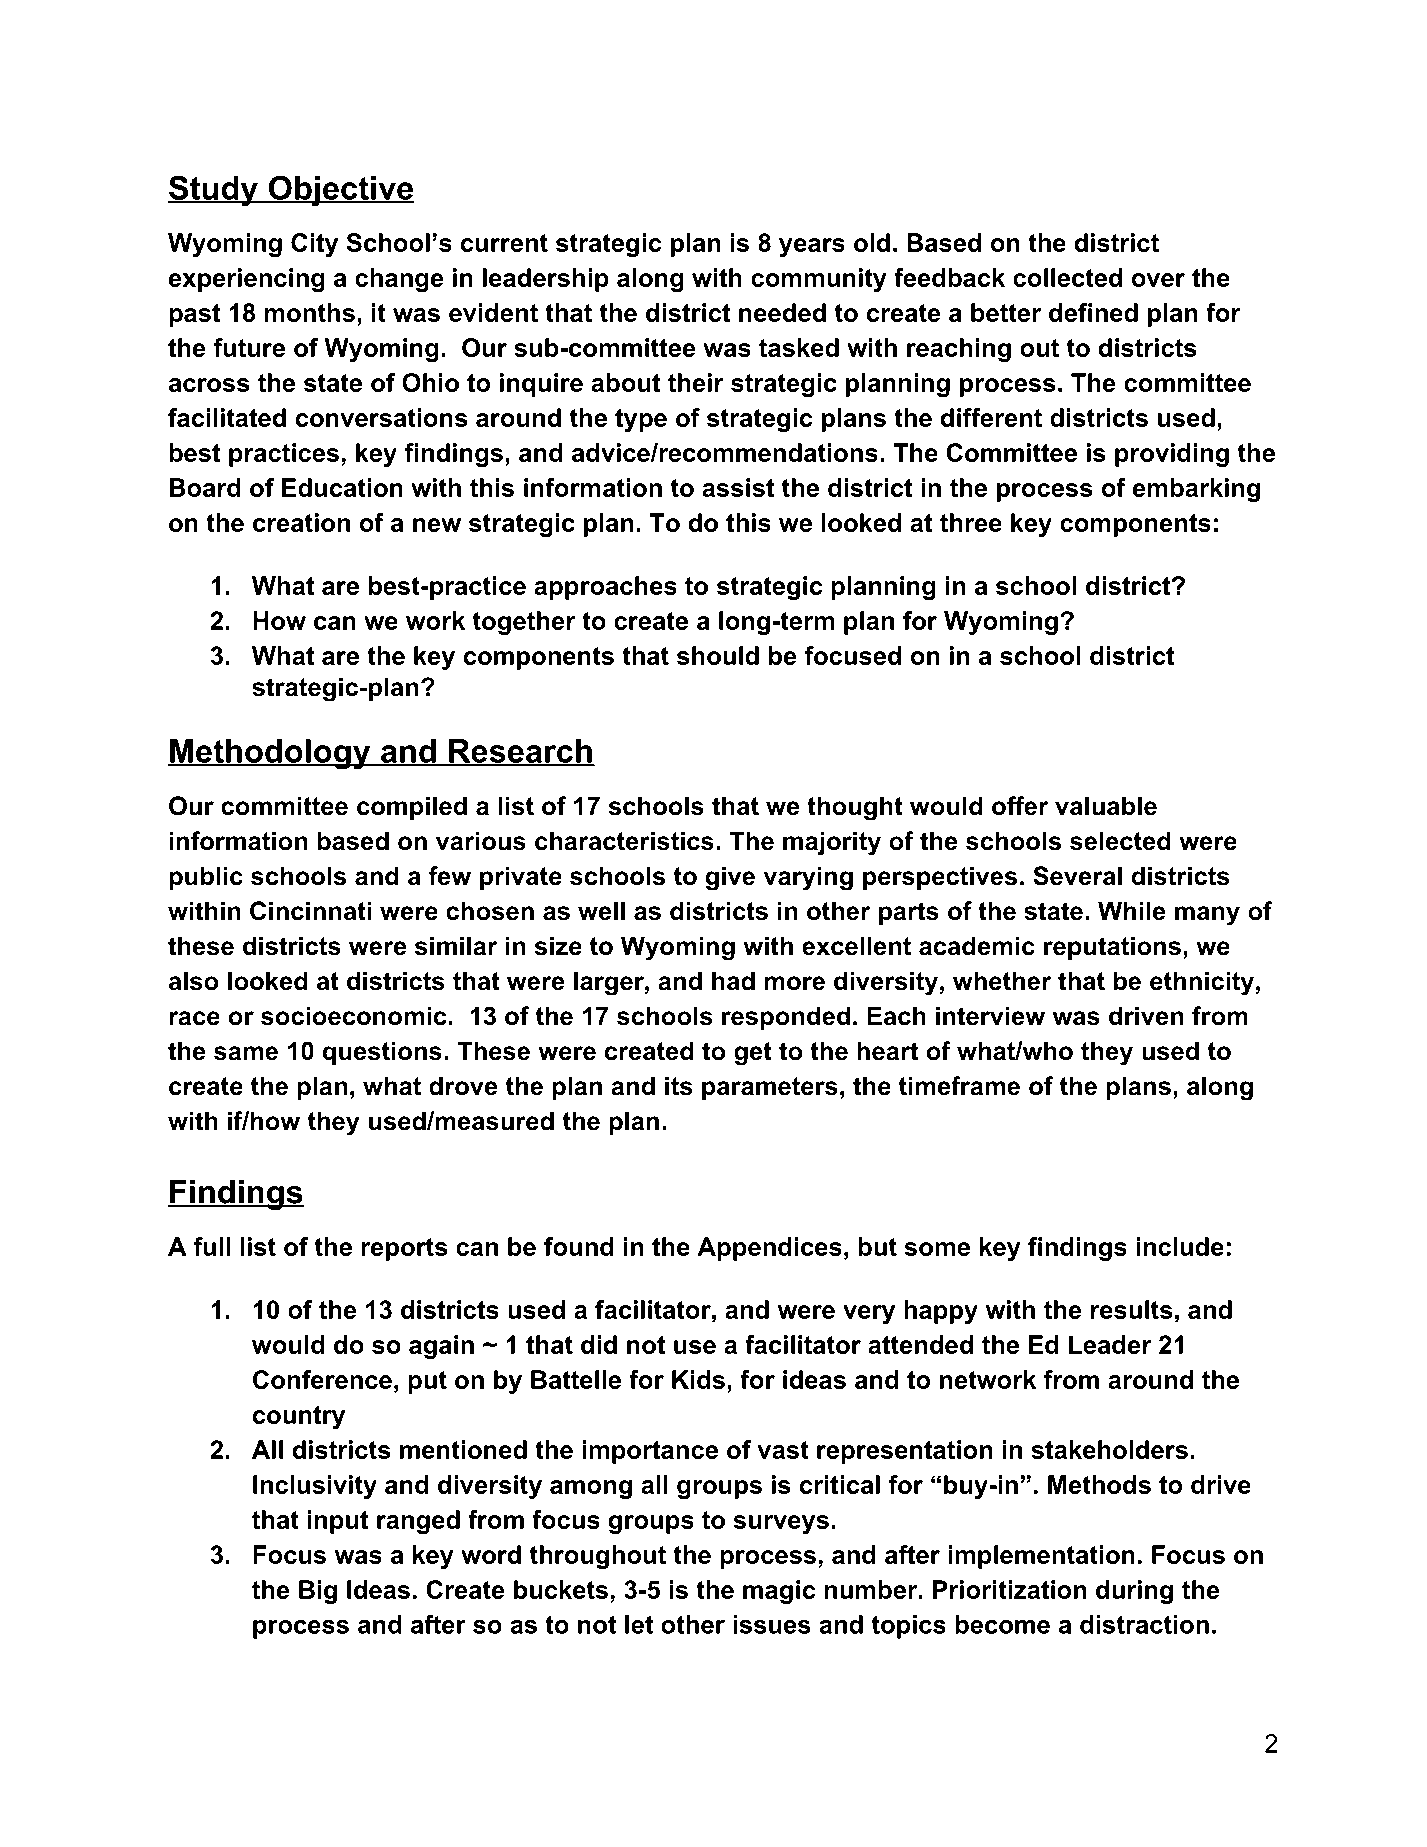  Describe the element at coordinates (1106, 806) in the screenshot. I see `valuable` at that location.
